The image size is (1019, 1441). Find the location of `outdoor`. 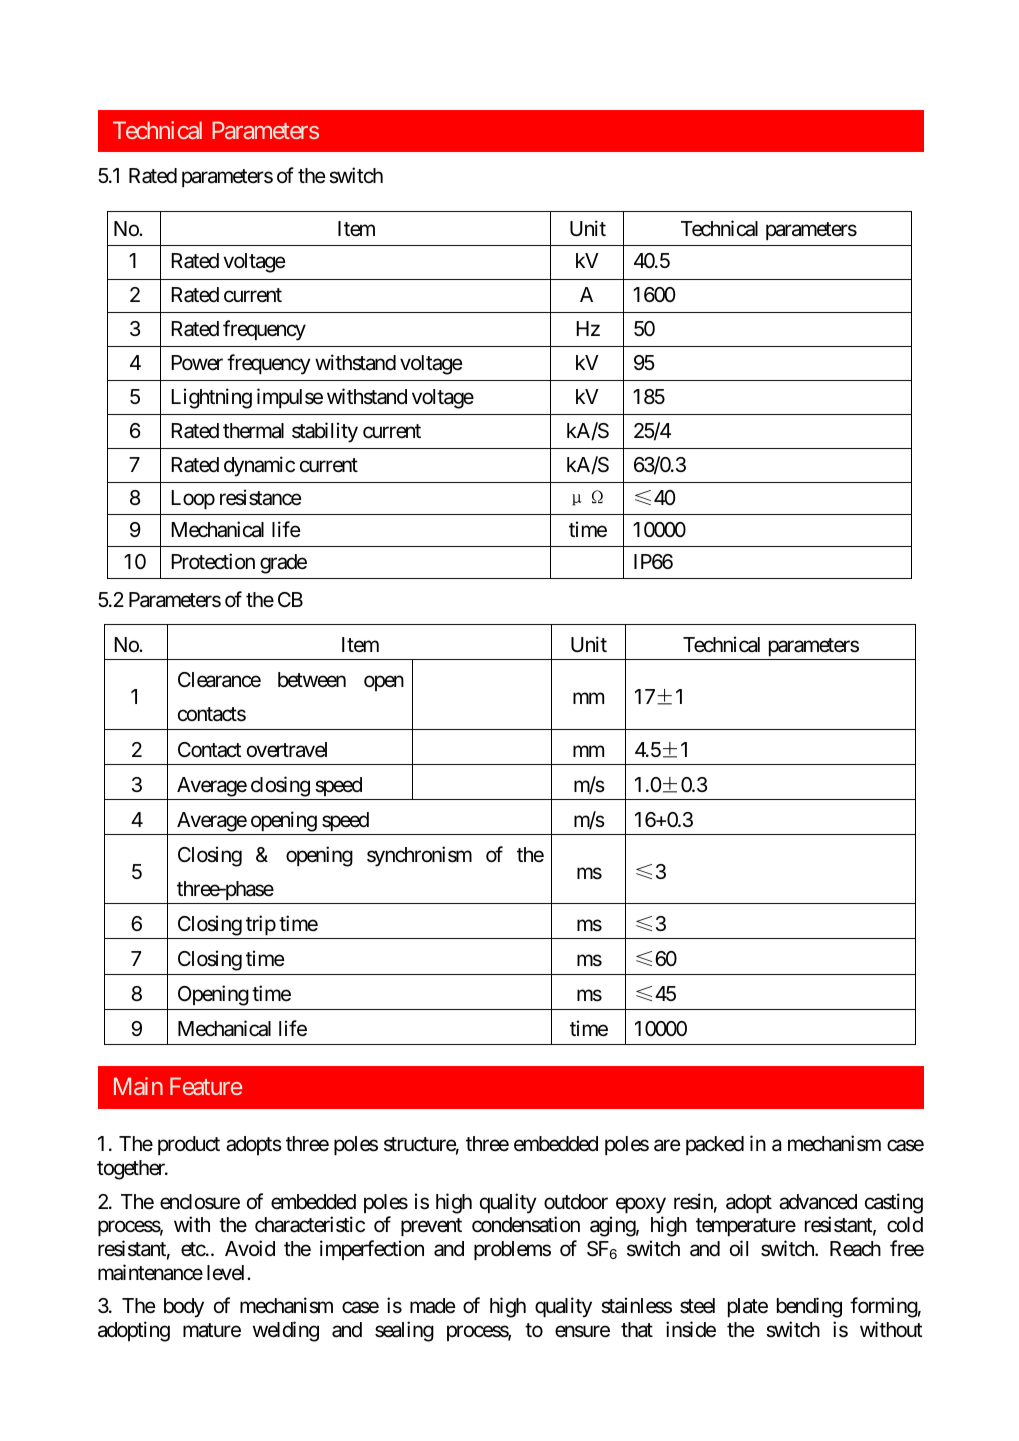

outdoor is located at coordinates (576, 1202).
